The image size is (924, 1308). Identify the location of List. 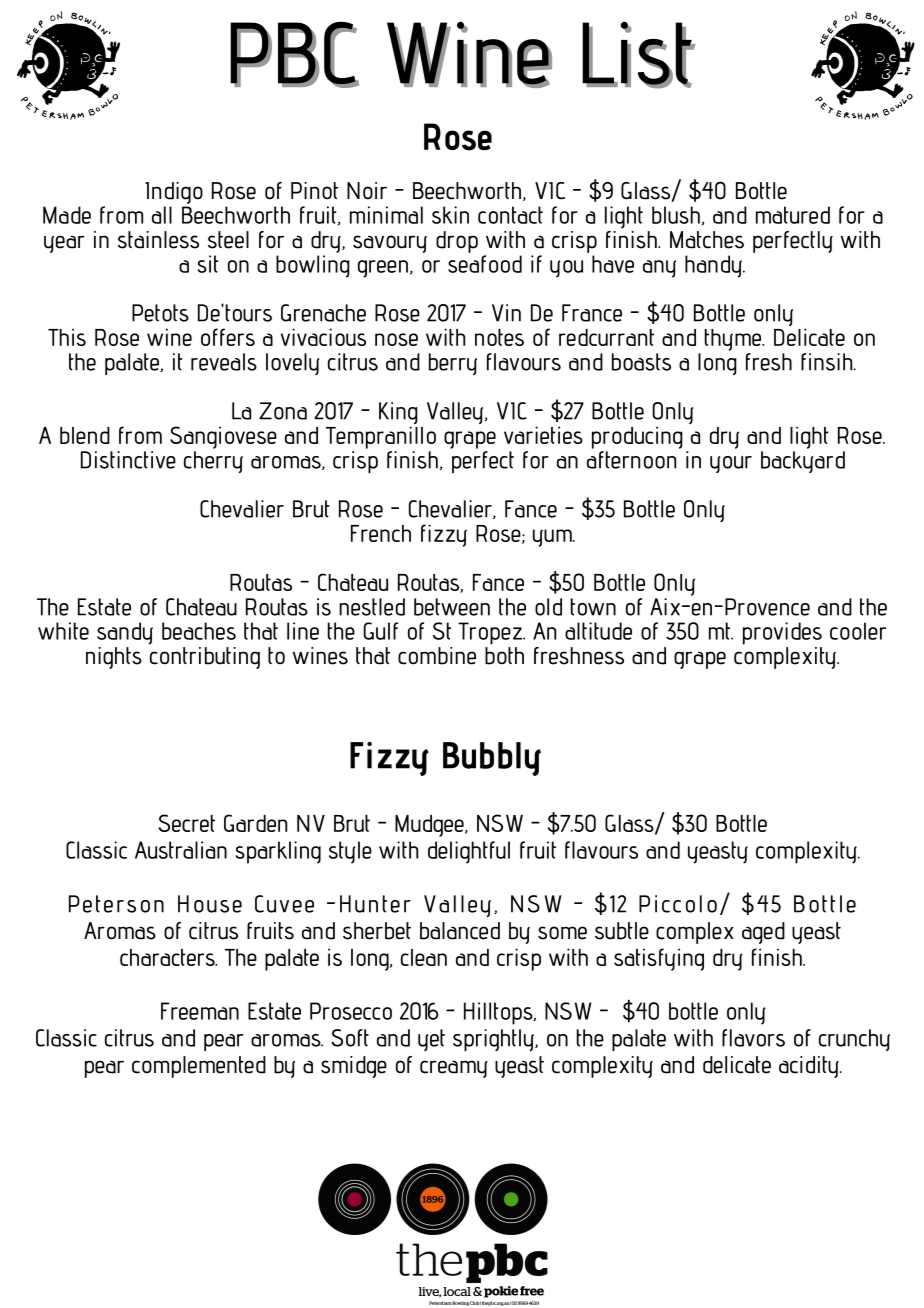
(638, 54).
